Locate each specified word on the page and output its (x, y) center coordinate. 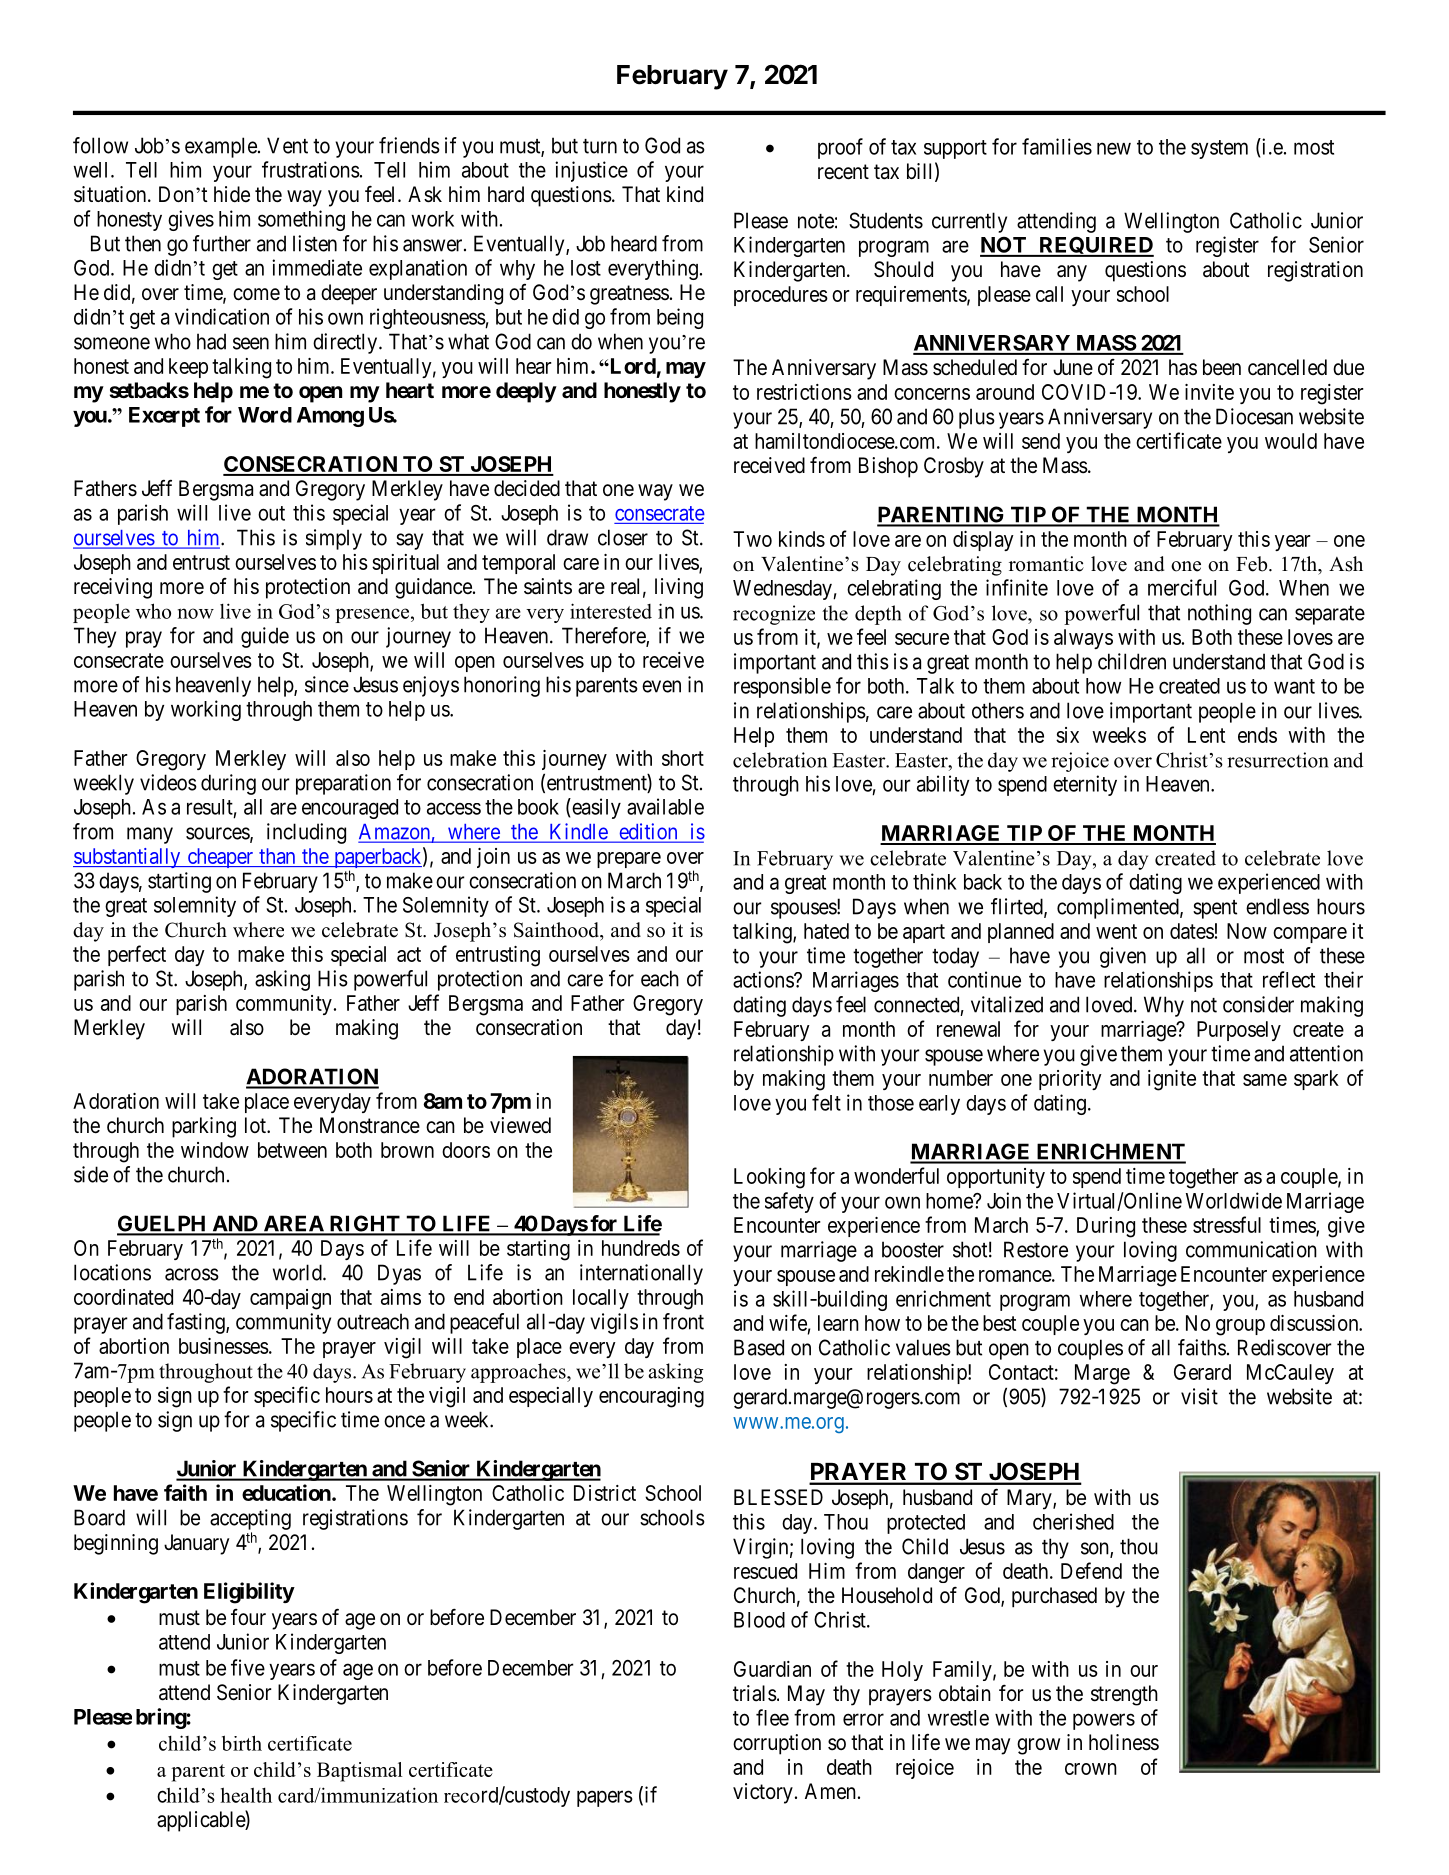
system (1219, 149)
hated (826, 931)
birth (242, 1743)
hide (232, 194)
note (816, 221)
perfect (137, 955)
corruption (777, 1744)
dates (1192, 931)
